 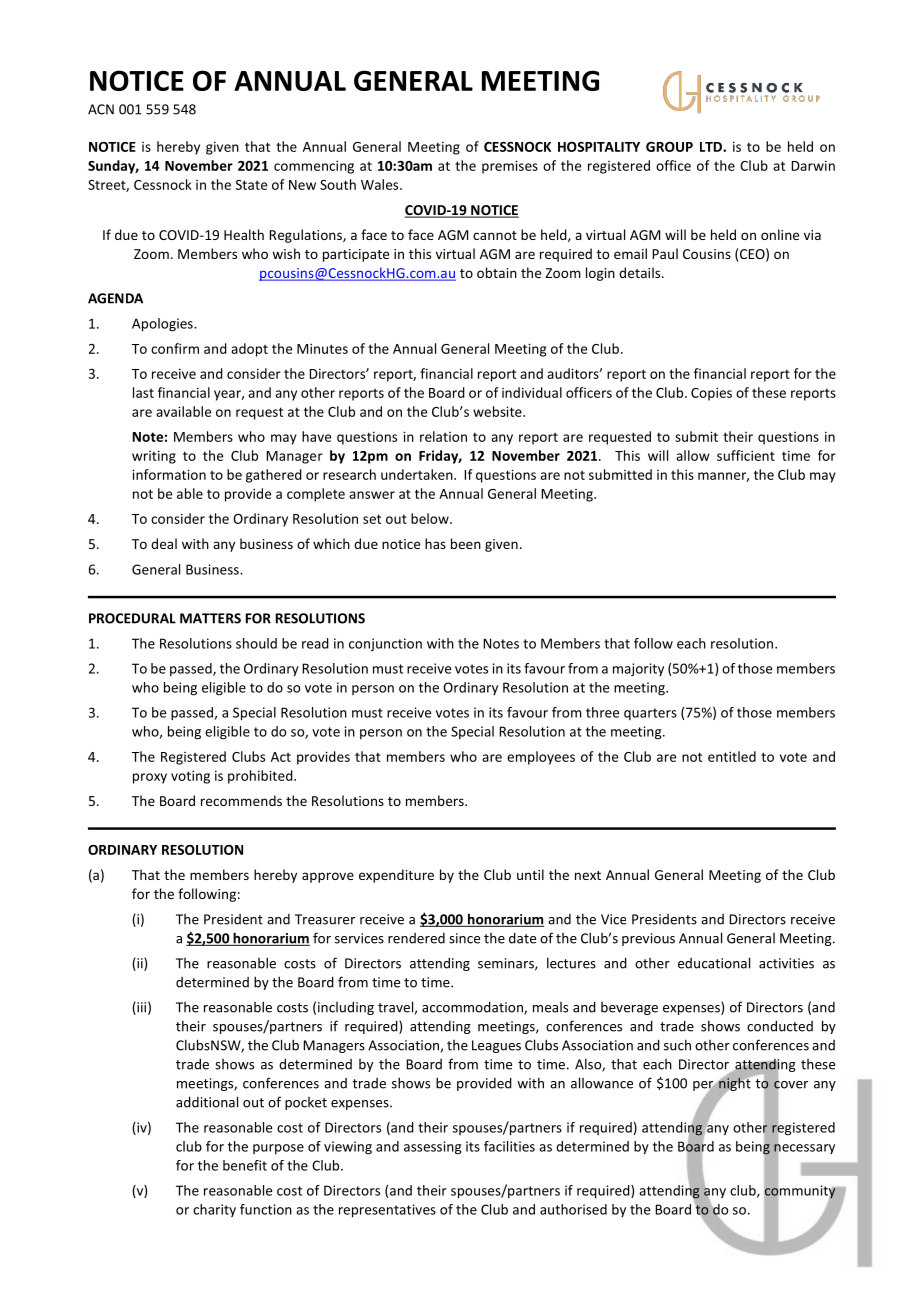 What do you see at coordinates (241, 800) in the image?
I see `recommends` at bounding box center [241, 800].
